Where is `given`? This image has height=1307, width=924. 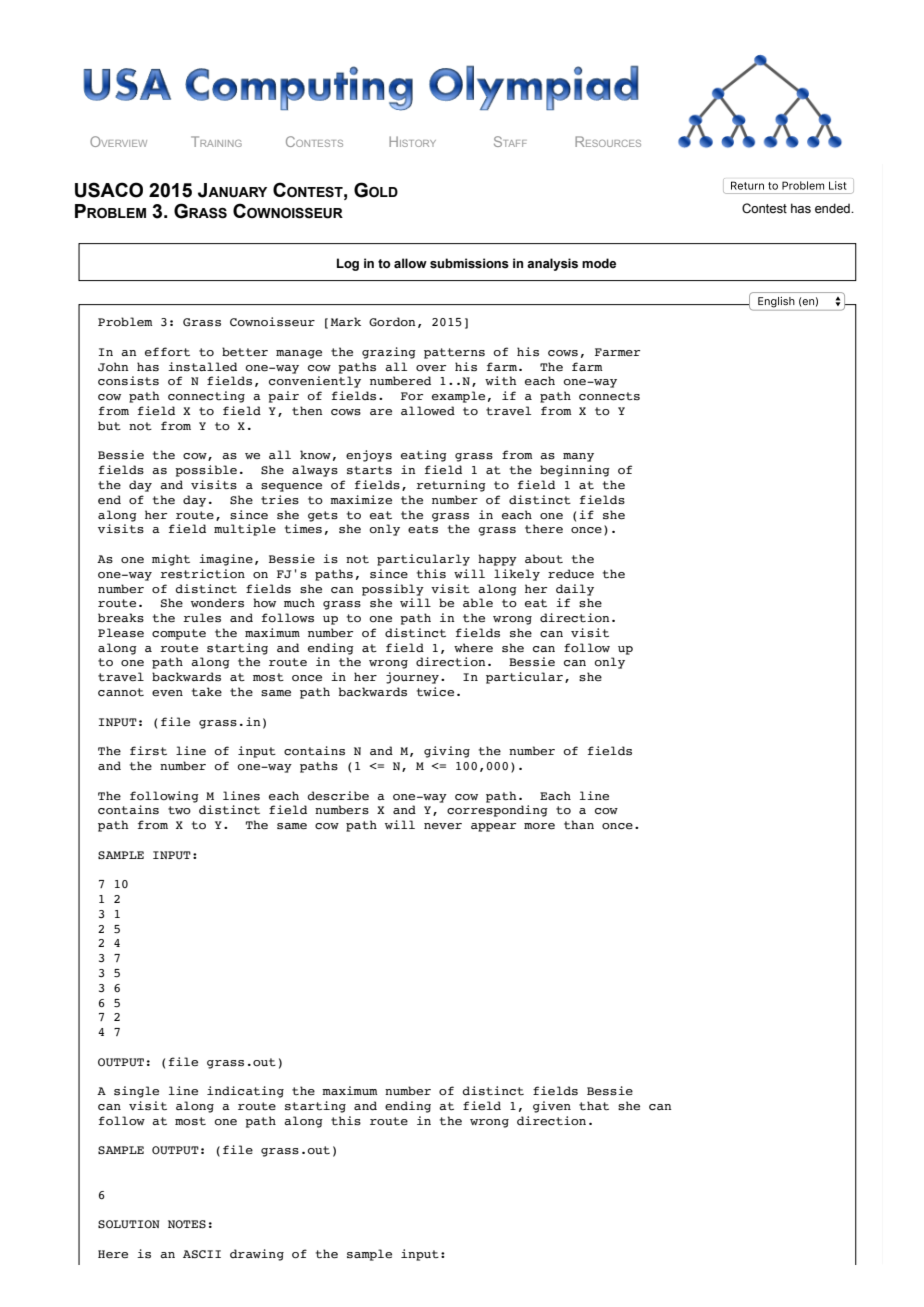 given is located at coordinates (552, 1107).
